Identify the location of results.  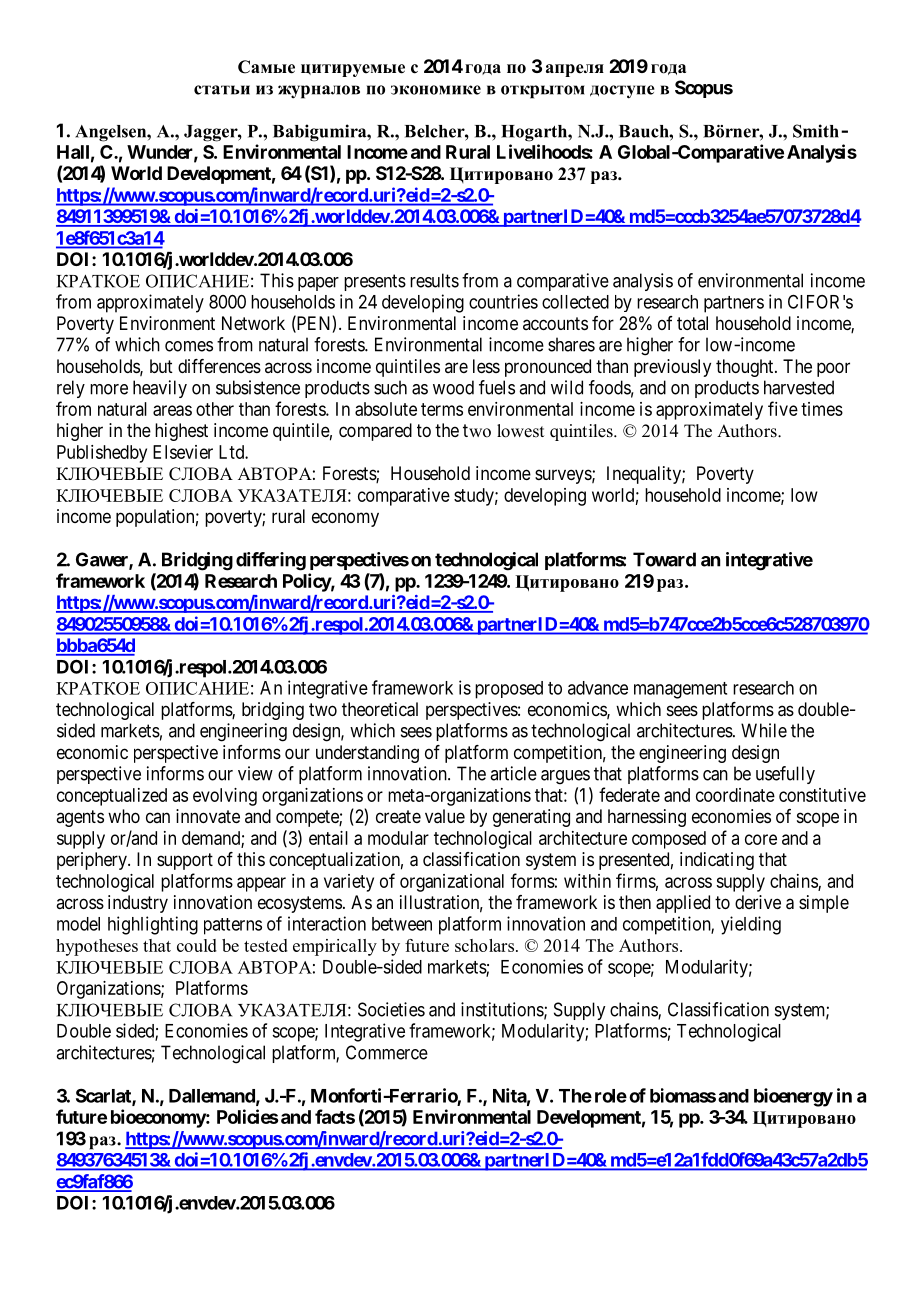
(434, 280).
